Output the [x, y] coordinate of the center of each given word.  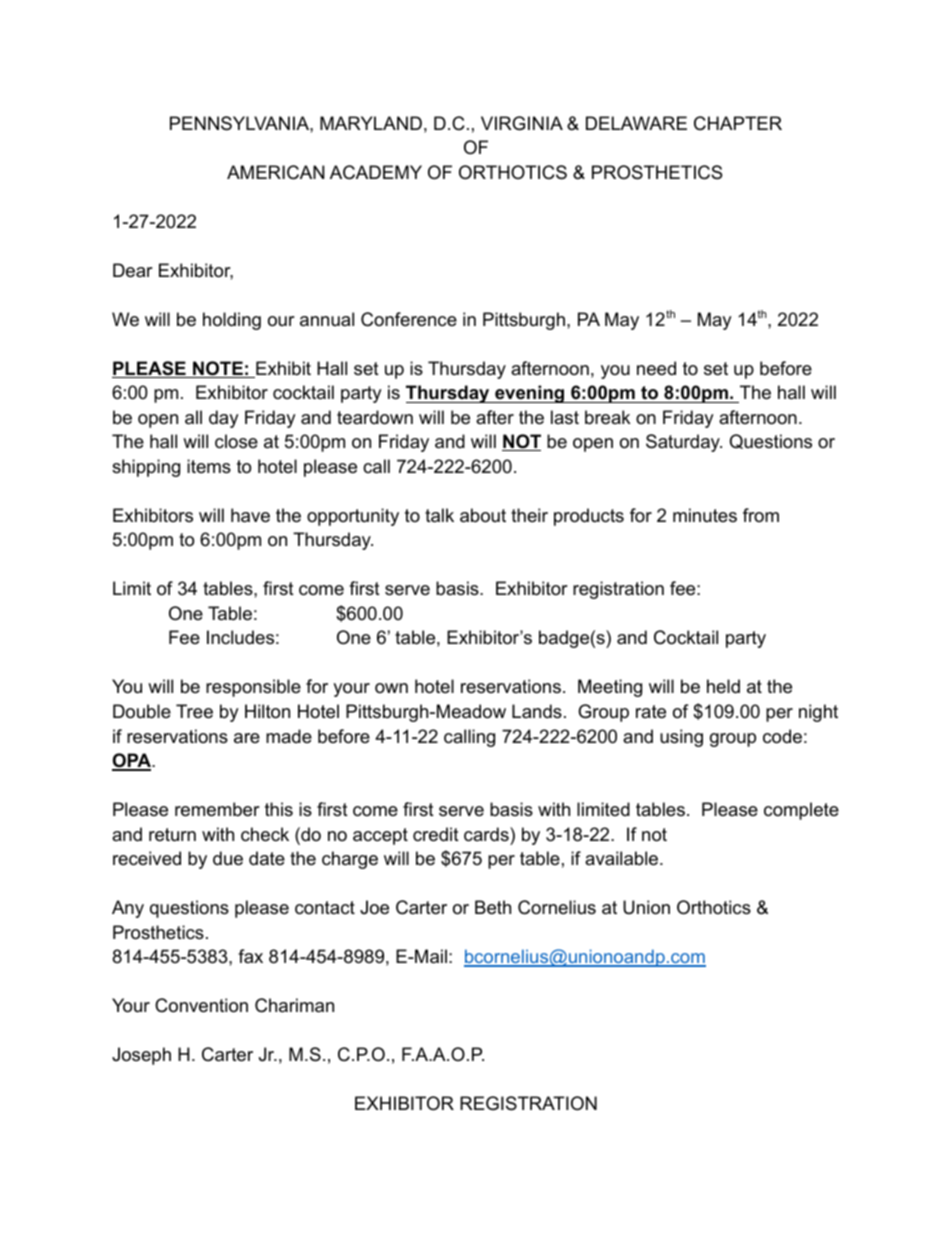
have [250, 515]
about [483, 515]
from [761, 515]
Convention [201, 1005]
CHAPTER [738, 123]
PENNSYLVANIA [240, 123]
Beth [493, 907]
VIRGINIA [522, 123]
